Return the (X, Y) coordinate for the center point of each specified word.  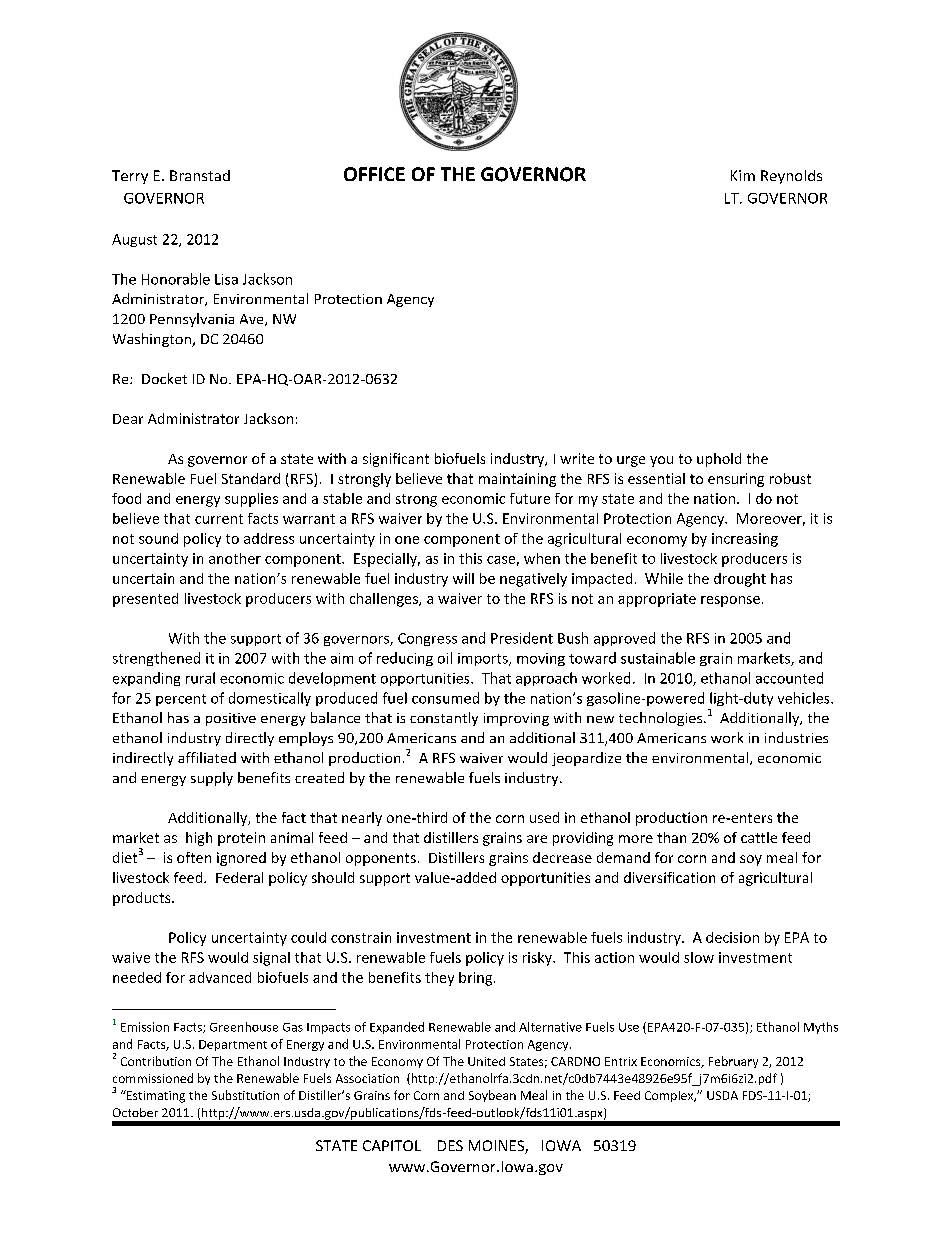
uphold (719, 460)
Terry (130, 177)
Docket (164, 378)
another (235, 558)
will (463, 578)
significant (396, 460)
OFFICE (374, 174)
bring (477, 979)
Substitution (245, 1095)
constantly (444, 719)
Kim (743, 175)
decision (732, 937)
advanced (220, 977)
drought (740, 580)
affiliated (207, 757)
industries (796, 737)
